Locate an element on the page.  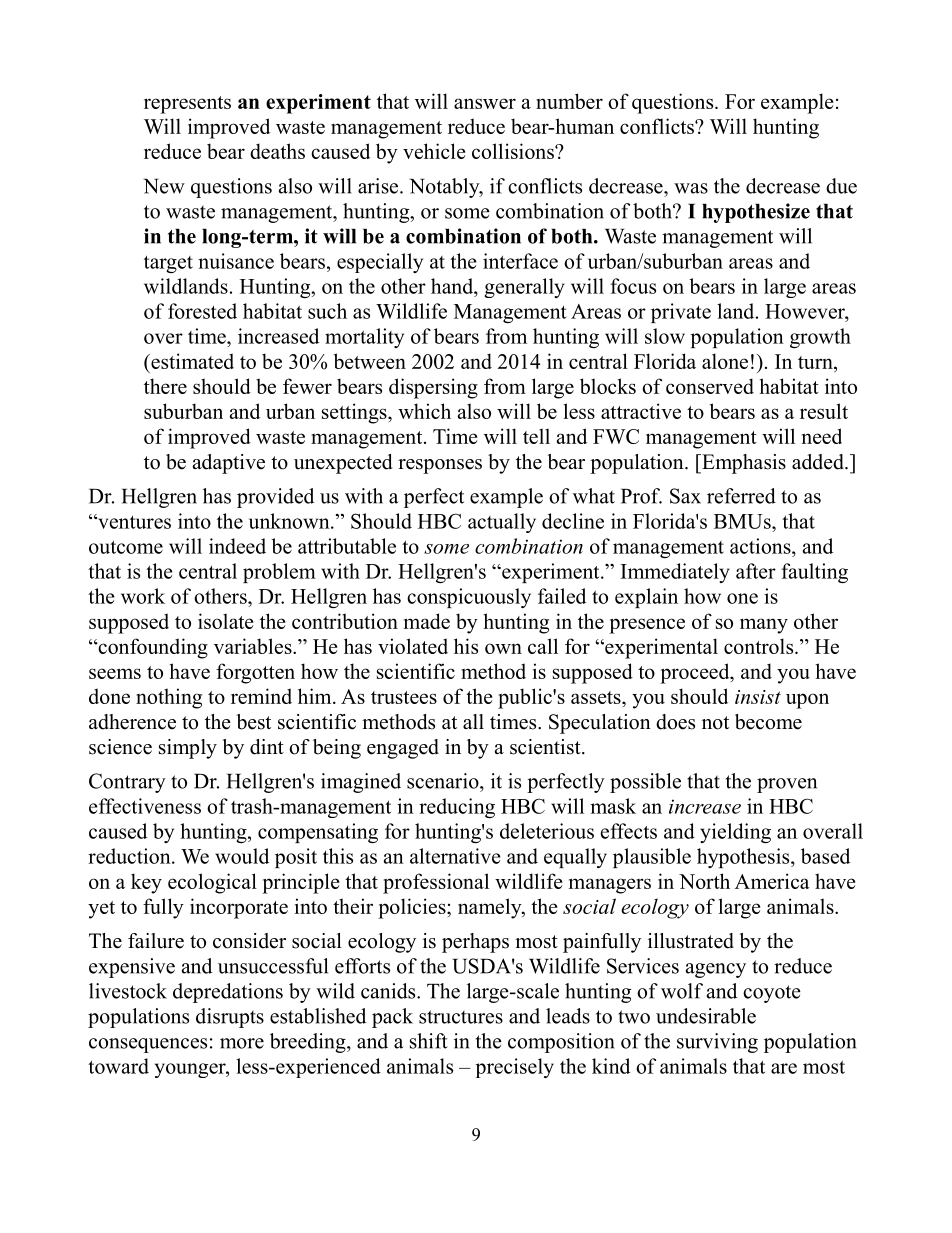
represents is located at coordinates (187, 105).
